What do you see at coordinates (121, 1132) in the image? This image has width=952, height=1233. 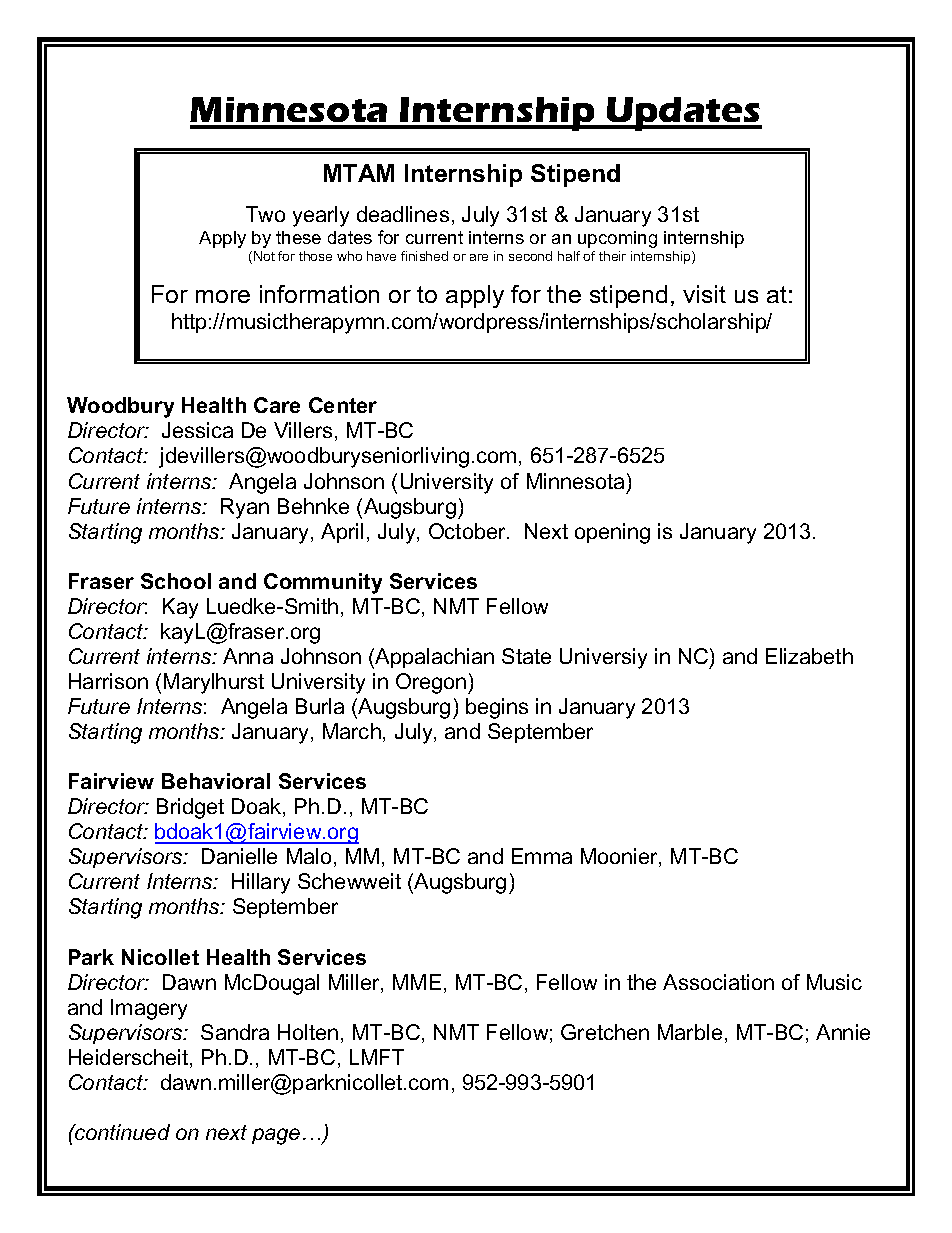 I see `continued` at bounding box center [121, 1132].
